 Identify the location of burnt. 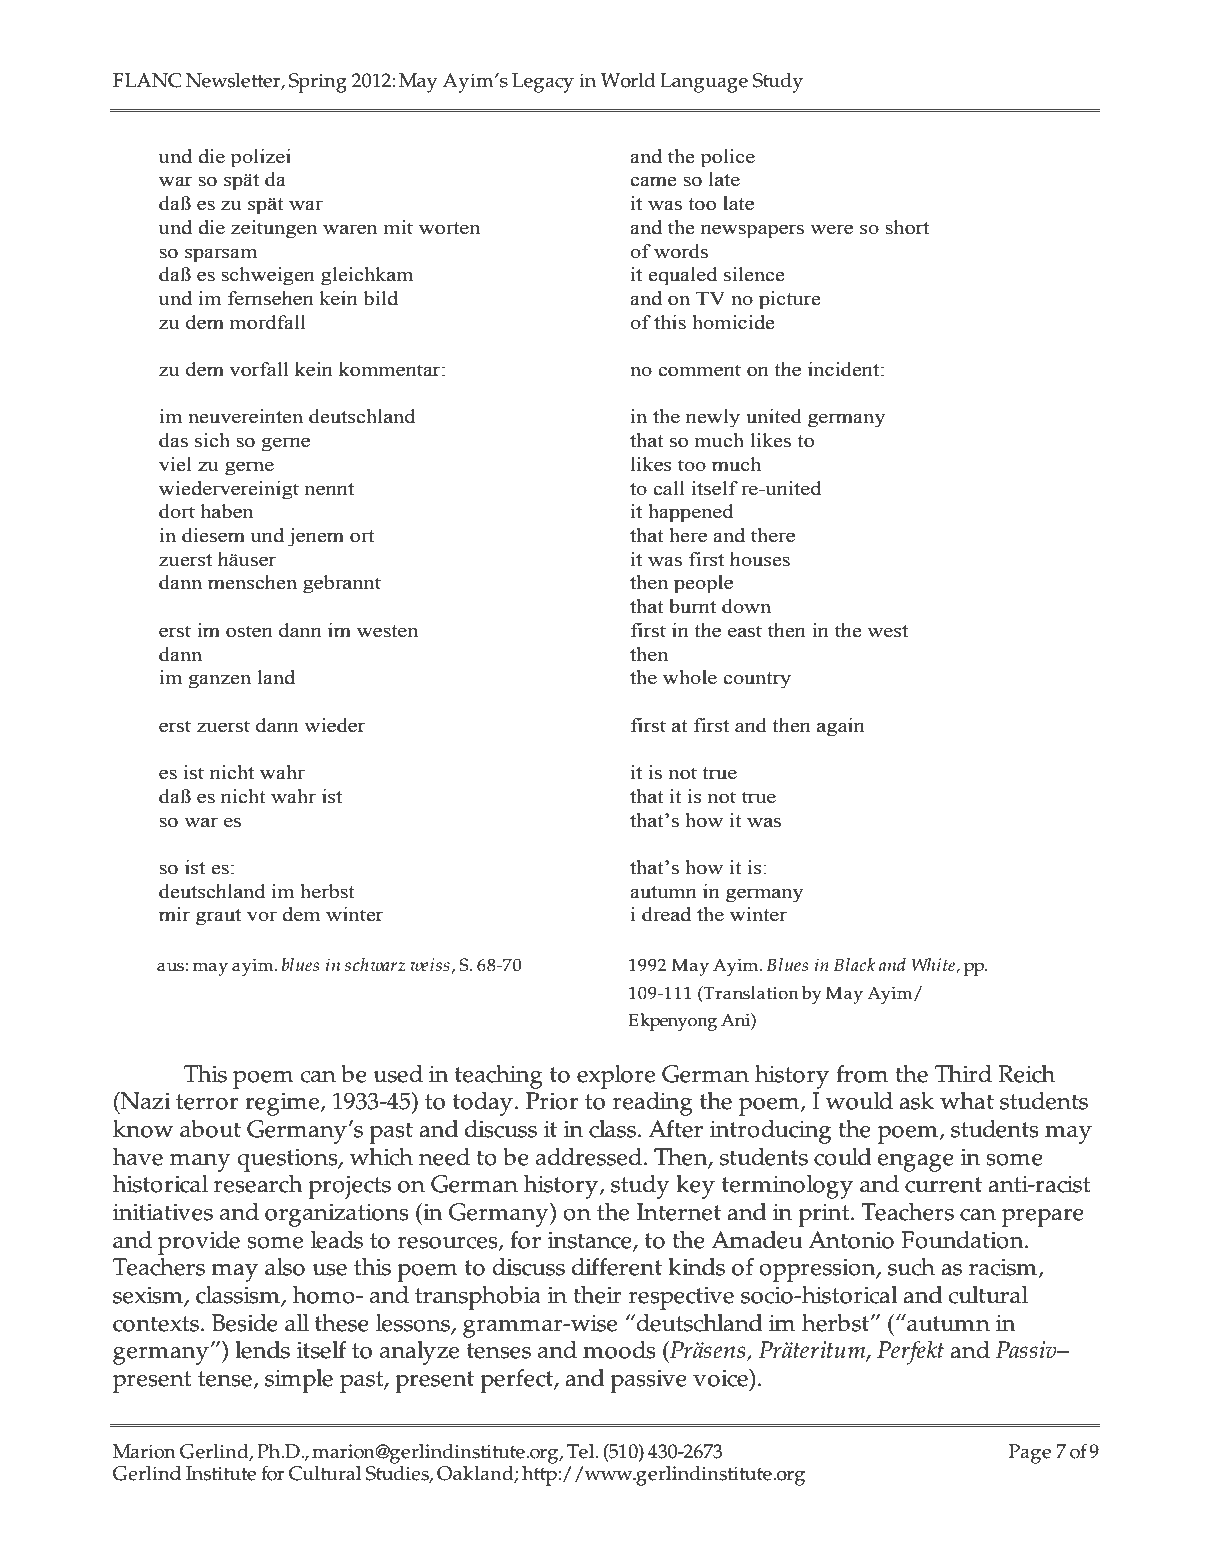
(692, 606).
